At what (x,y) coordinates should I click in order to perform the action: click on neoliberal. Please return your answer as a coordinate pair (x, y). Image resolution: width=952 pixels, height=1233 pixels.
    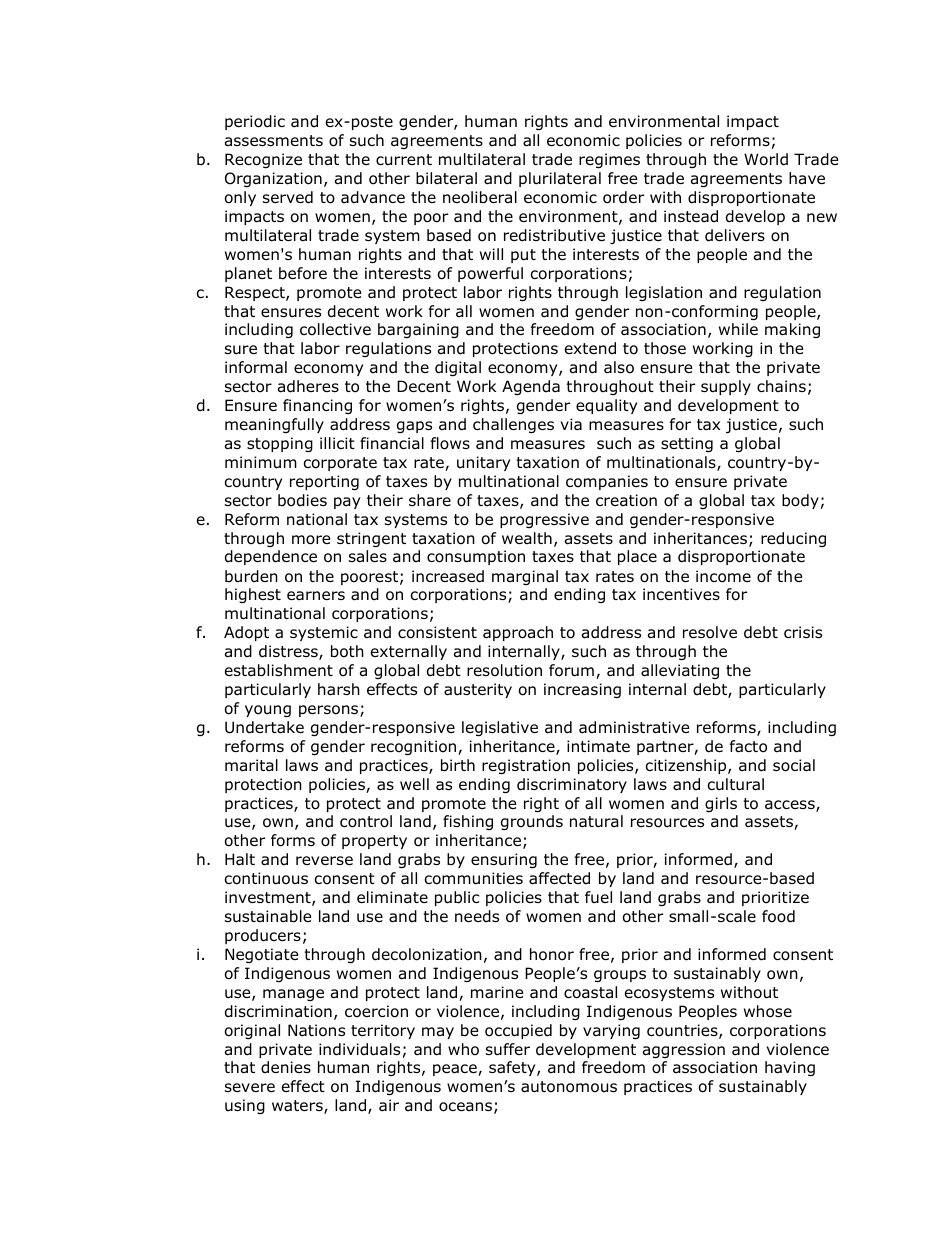
    Looking at the image, I should click on (480, 197).
